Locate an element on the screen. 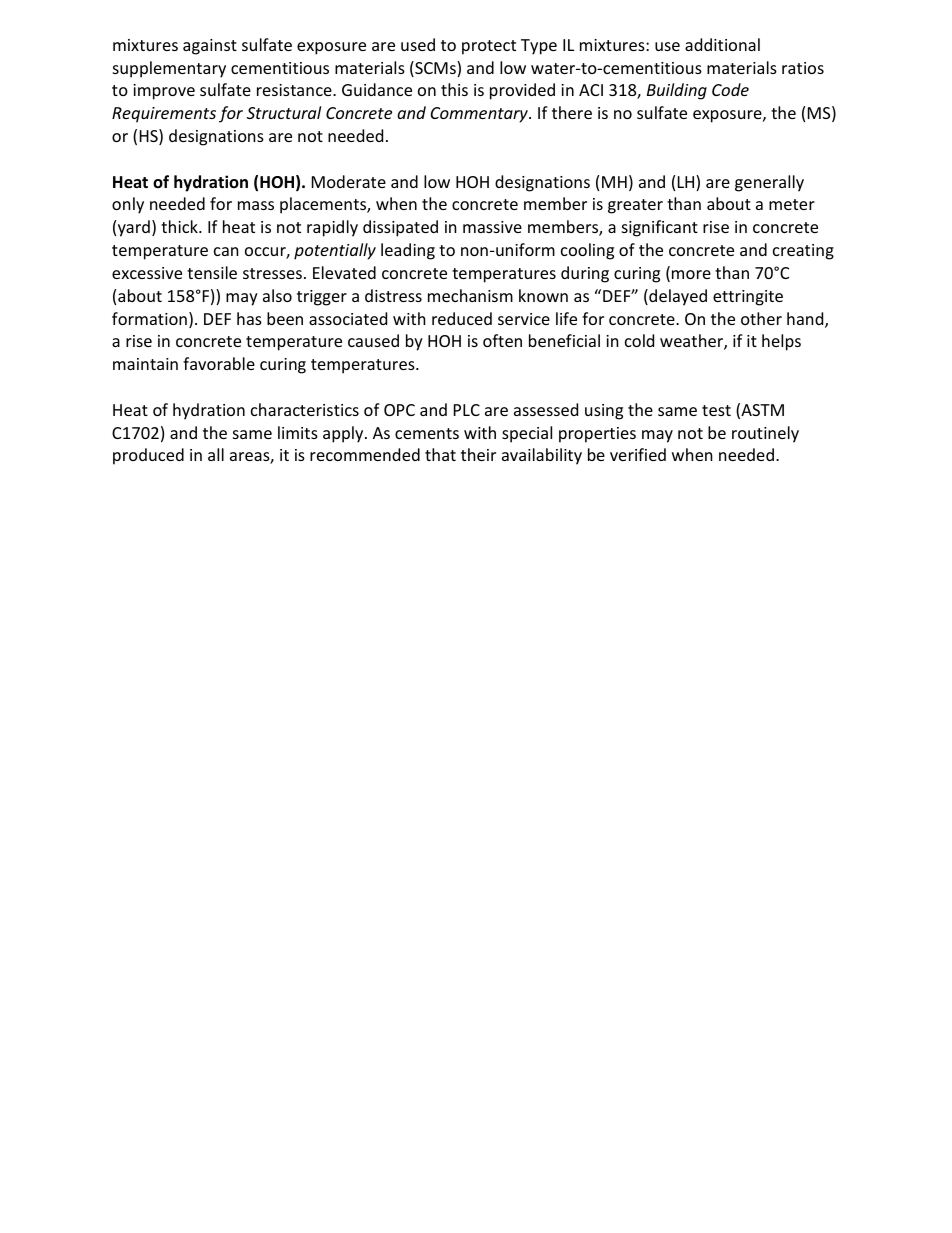  tensile is located at coordinates (212, 272).
